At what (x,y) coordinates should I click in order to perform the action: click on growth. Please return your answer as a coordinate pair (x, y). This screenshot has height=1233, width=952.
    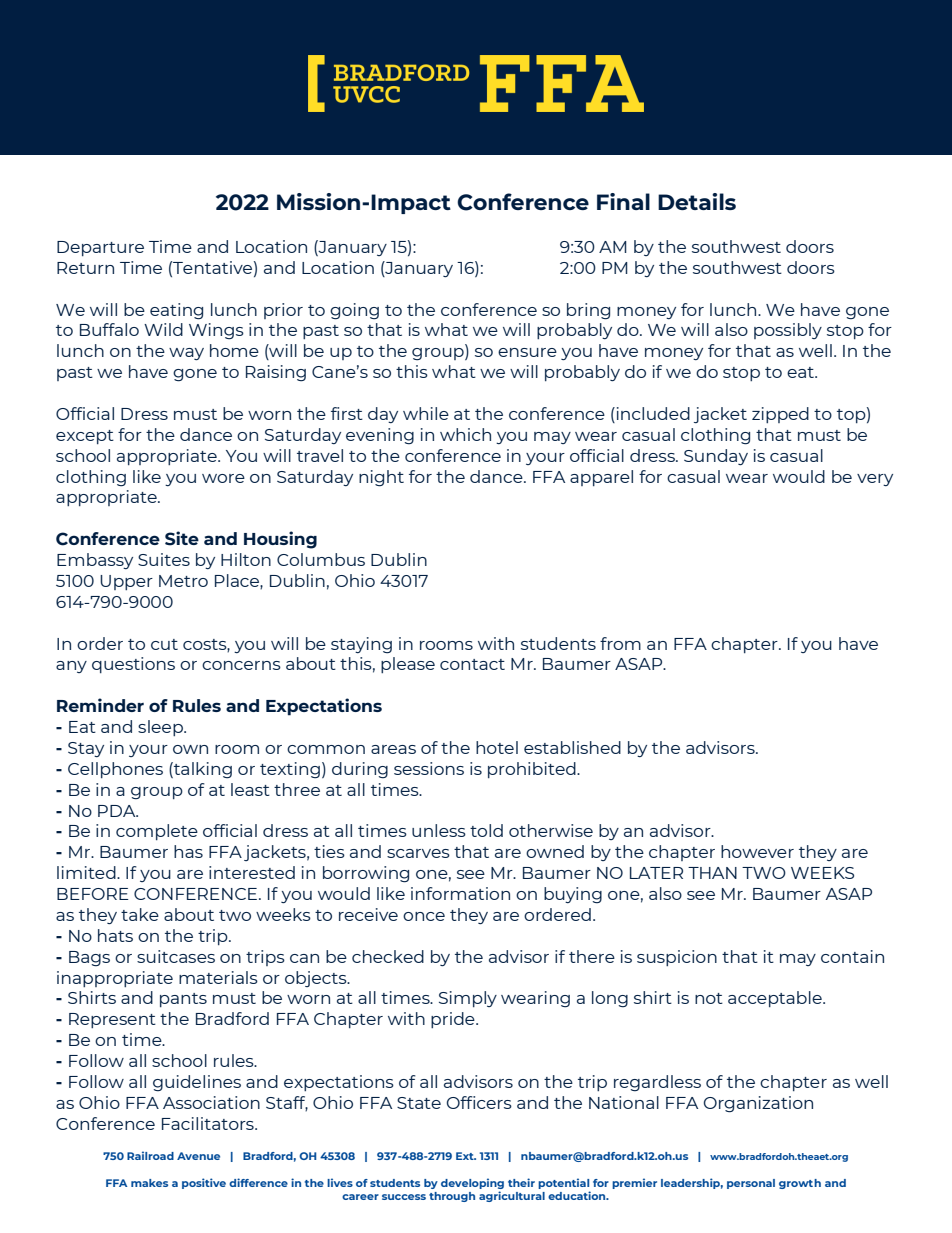
    Looking at the image, I should click on (800, 1184).
